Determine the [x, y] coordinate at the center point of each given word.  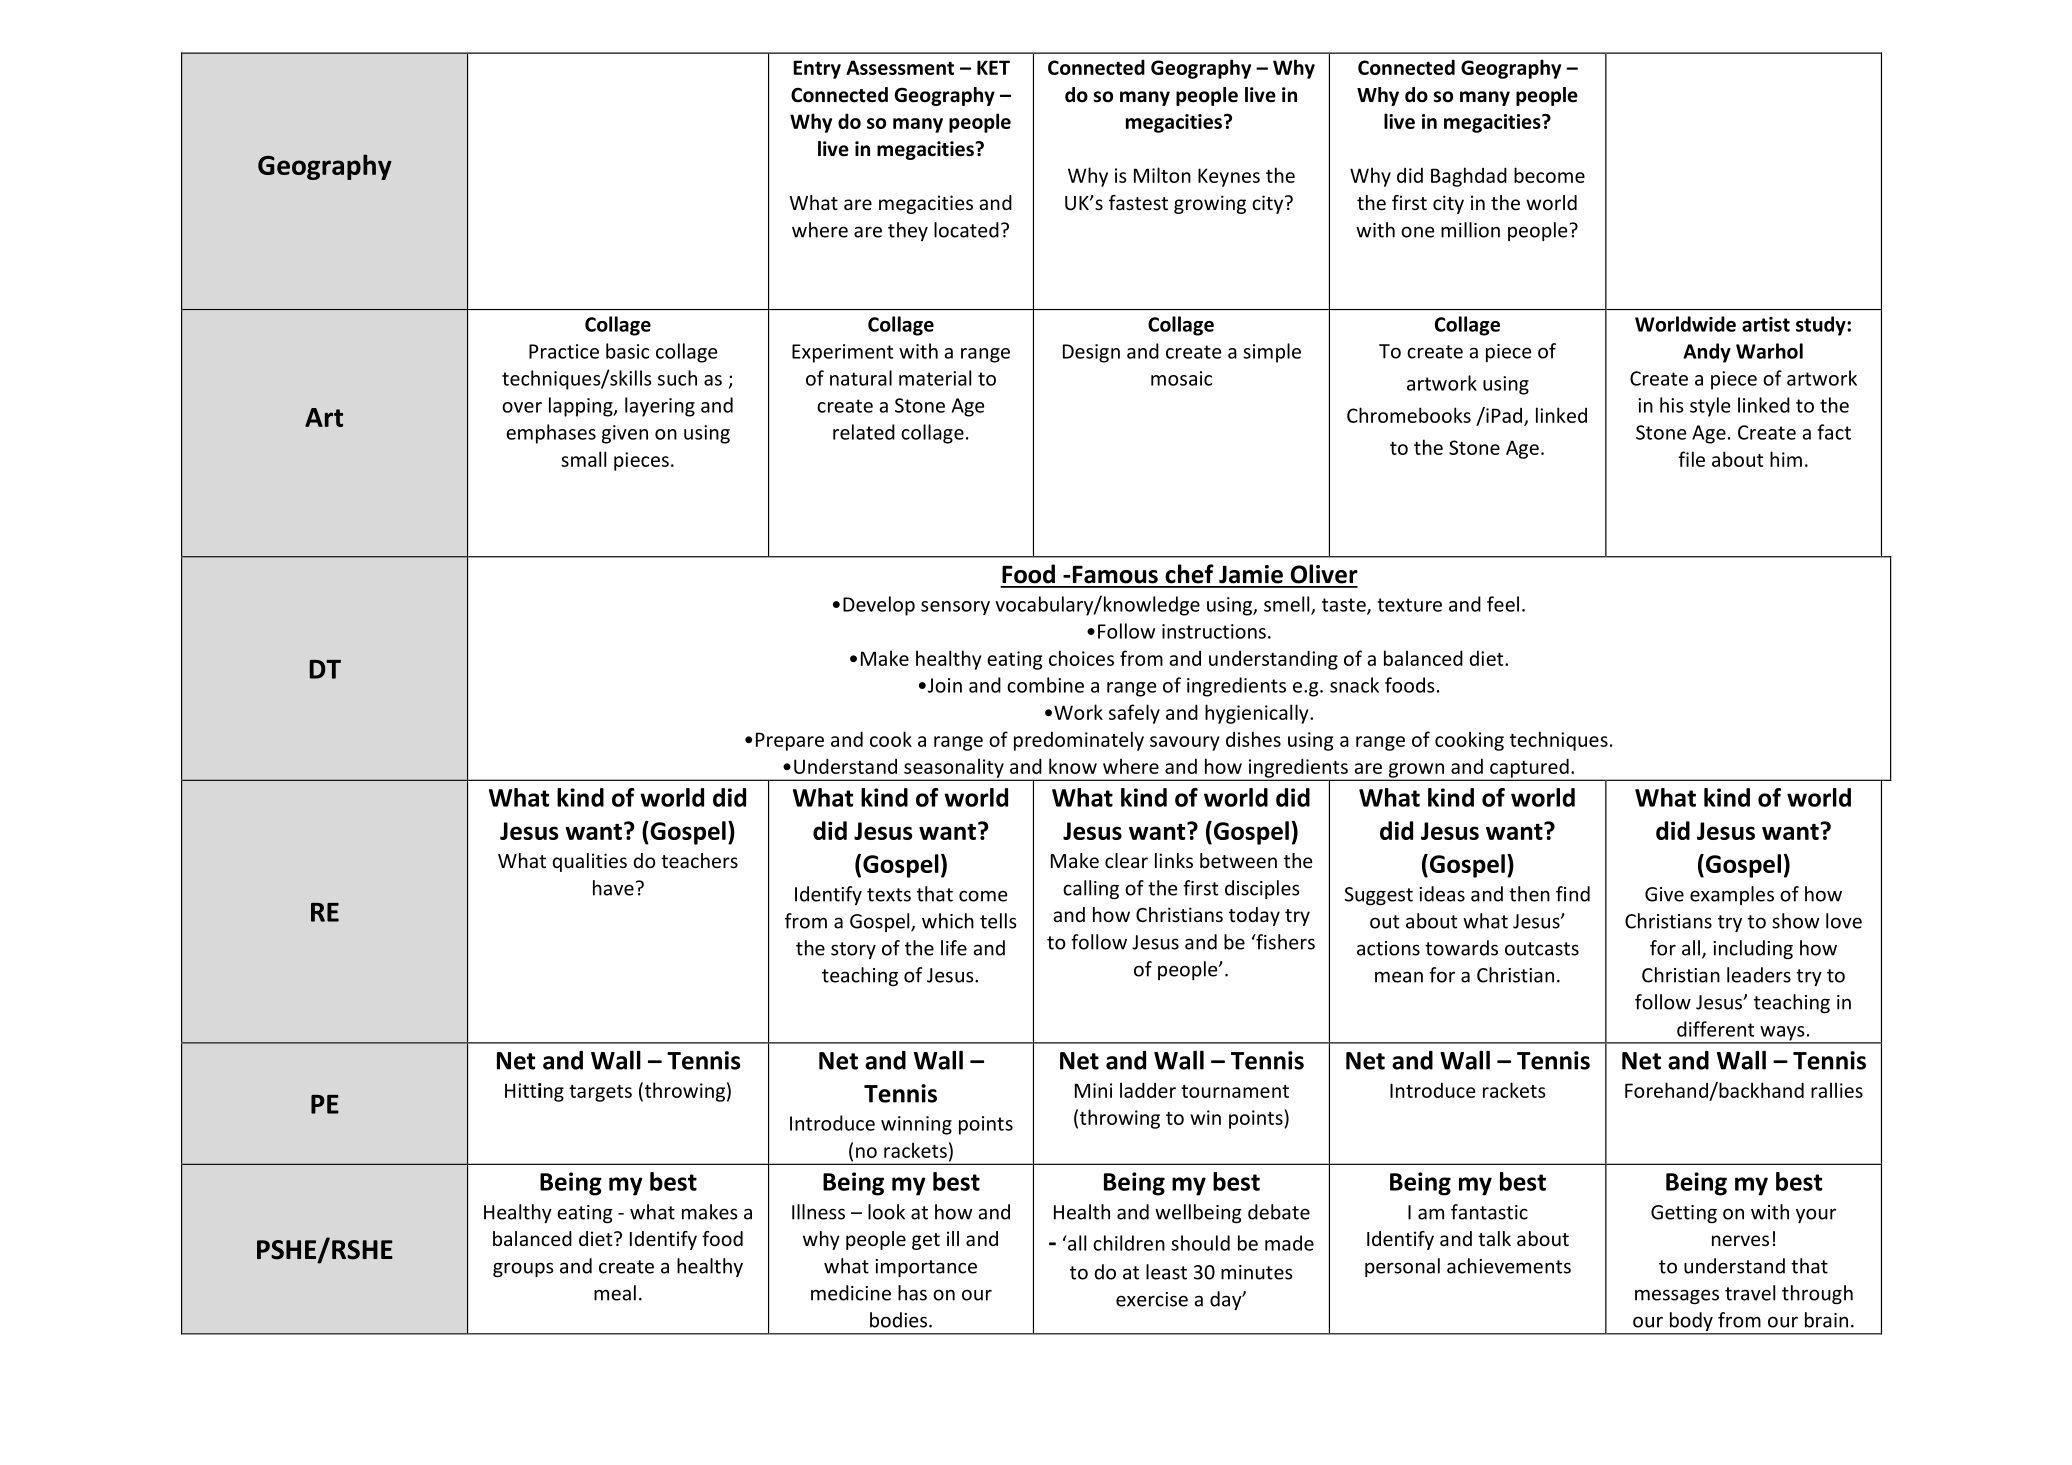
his [1672, 405]
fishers [1284, 942]
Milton [1162, 175]
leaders [1759, 975]
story [853, 950]
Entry [817, 69]
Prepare [790, 741]
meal [615, 1293]
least [1166, 1272]
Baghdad [1469, 177]
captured [1529, 769]
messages [1677, 1296]
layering [660, 407]
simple [1272, 353]
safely [1134, 714]
